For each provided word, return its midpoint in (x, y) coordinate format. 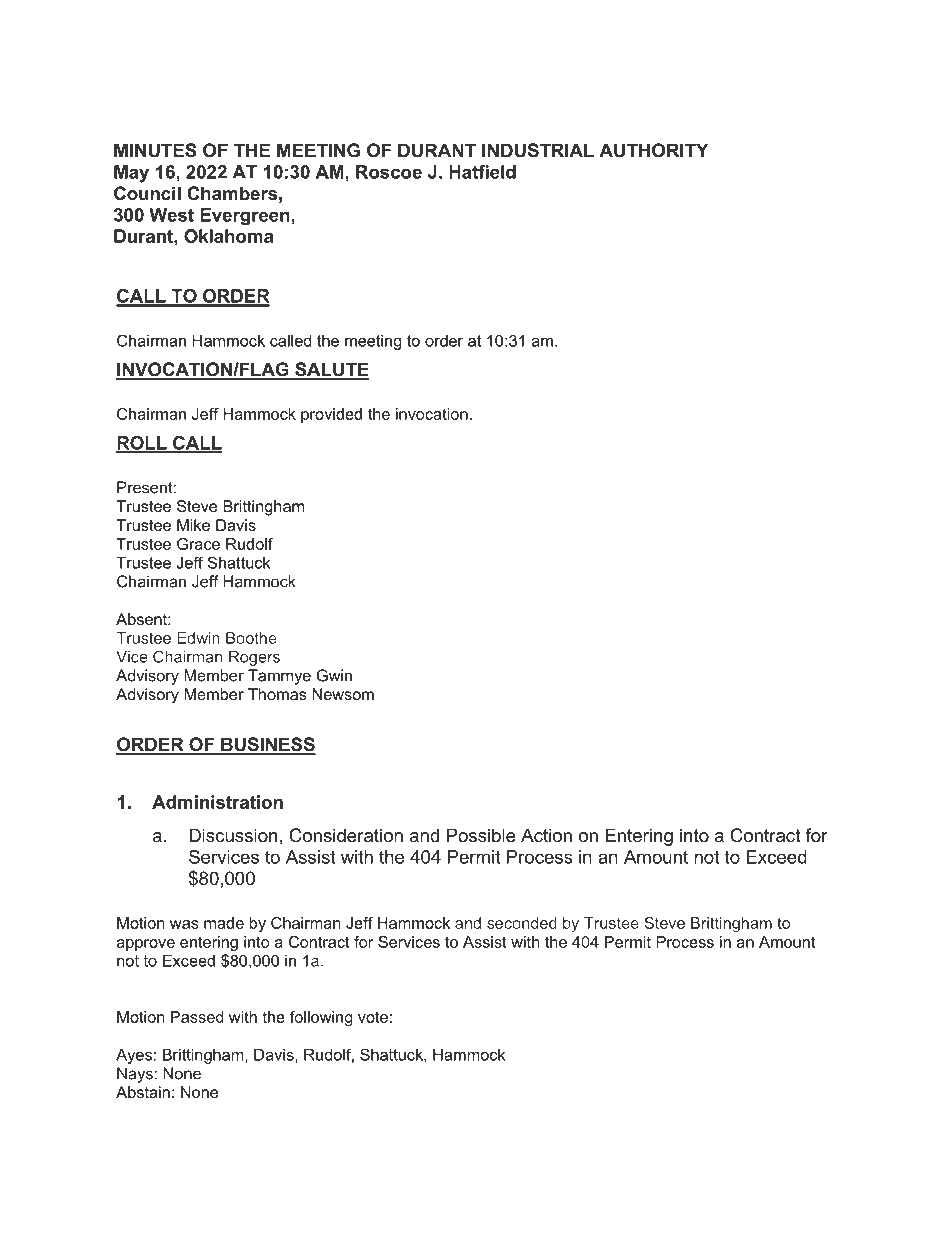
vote (373, 1017)
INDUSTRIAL (538, 150)
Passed (197, 1017)
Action (546, 835)
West (171, 215)
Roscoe (389, 172)
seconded (522, 923)
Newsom (343, 694)
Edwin (198, 638)
